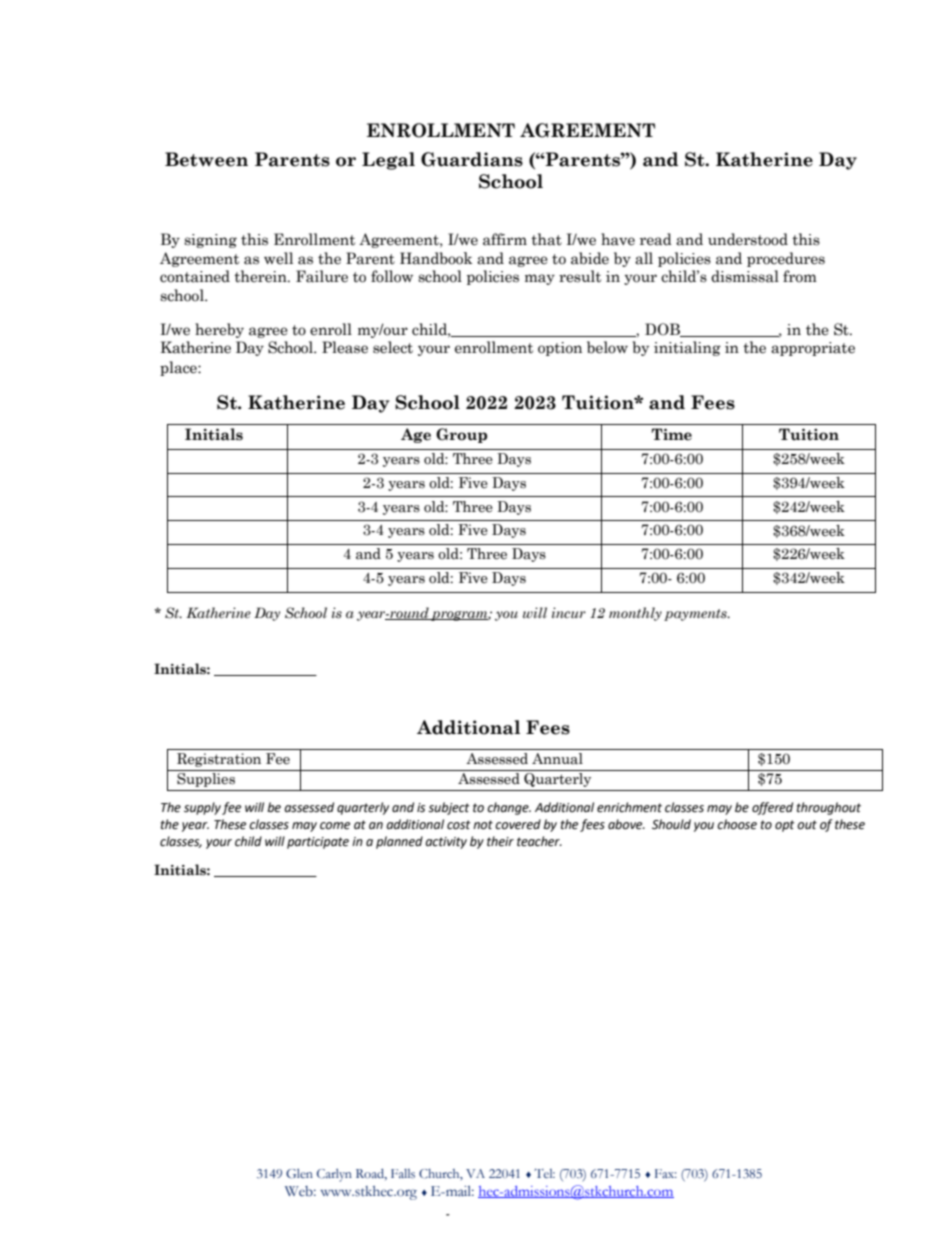  I want to click on incur, so click(569, 612).
